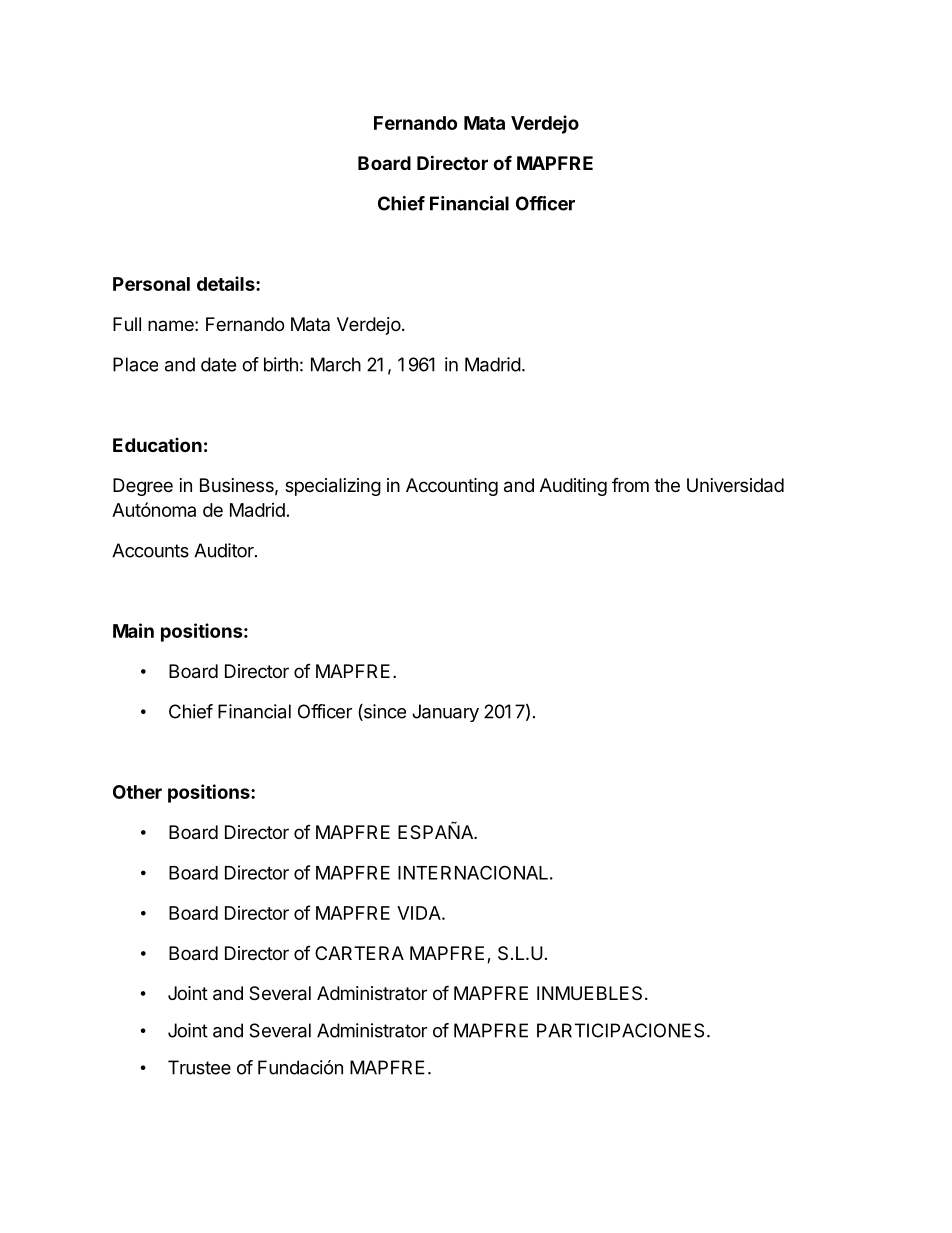  What do you see at coordinates (452, 487) in the screenshot?
I see `Accounting` at bounding box center [452, 487].
